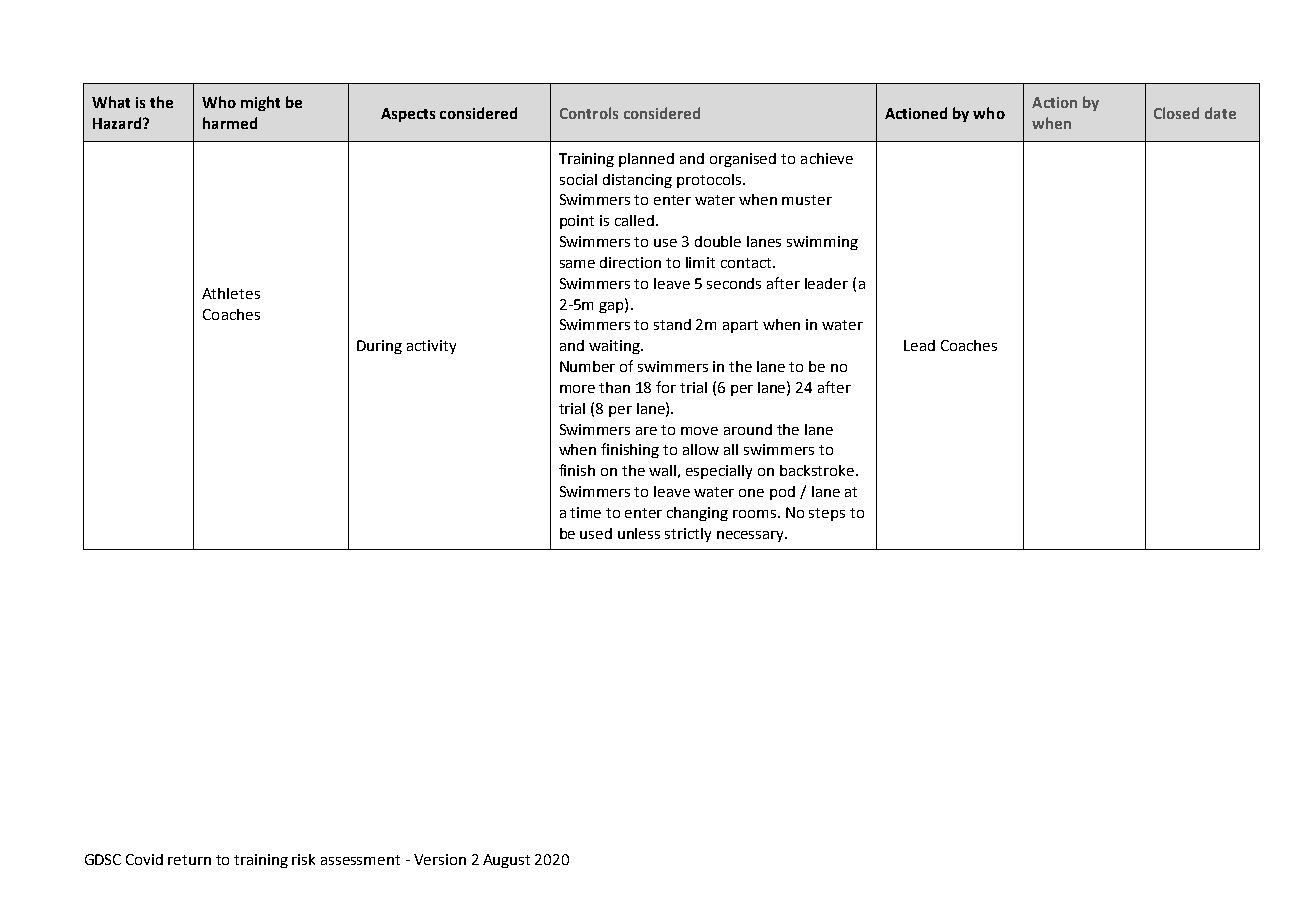 This document has height=924, width=1308. Describe the element at coordinates (379, 347) in the document. I see `During` at that location.
